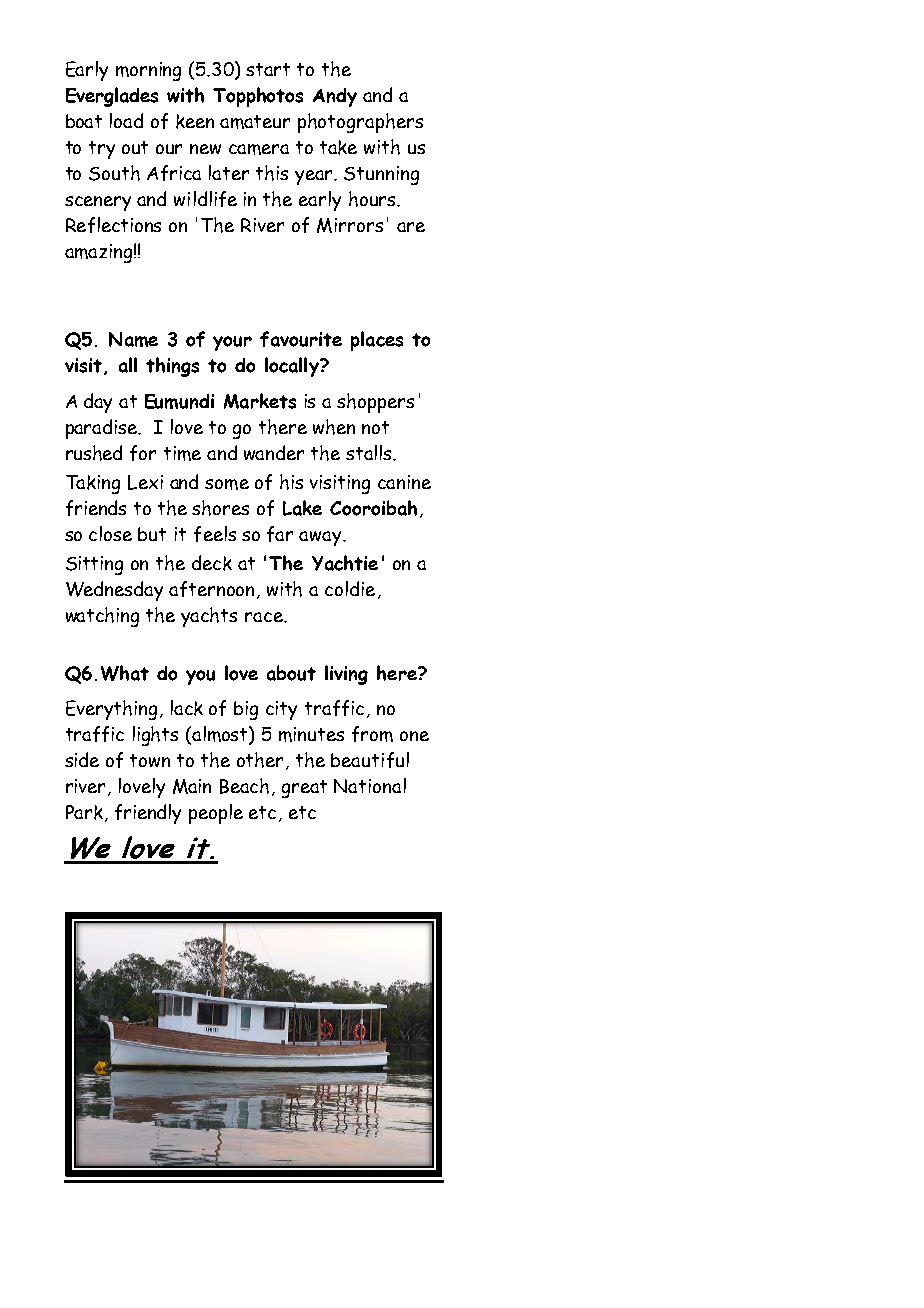 The height and width of the page is (1308, 924). What do you see at coordinates (148, 814) in the page?
I see `friendly` at bounding box center [148, 814].
